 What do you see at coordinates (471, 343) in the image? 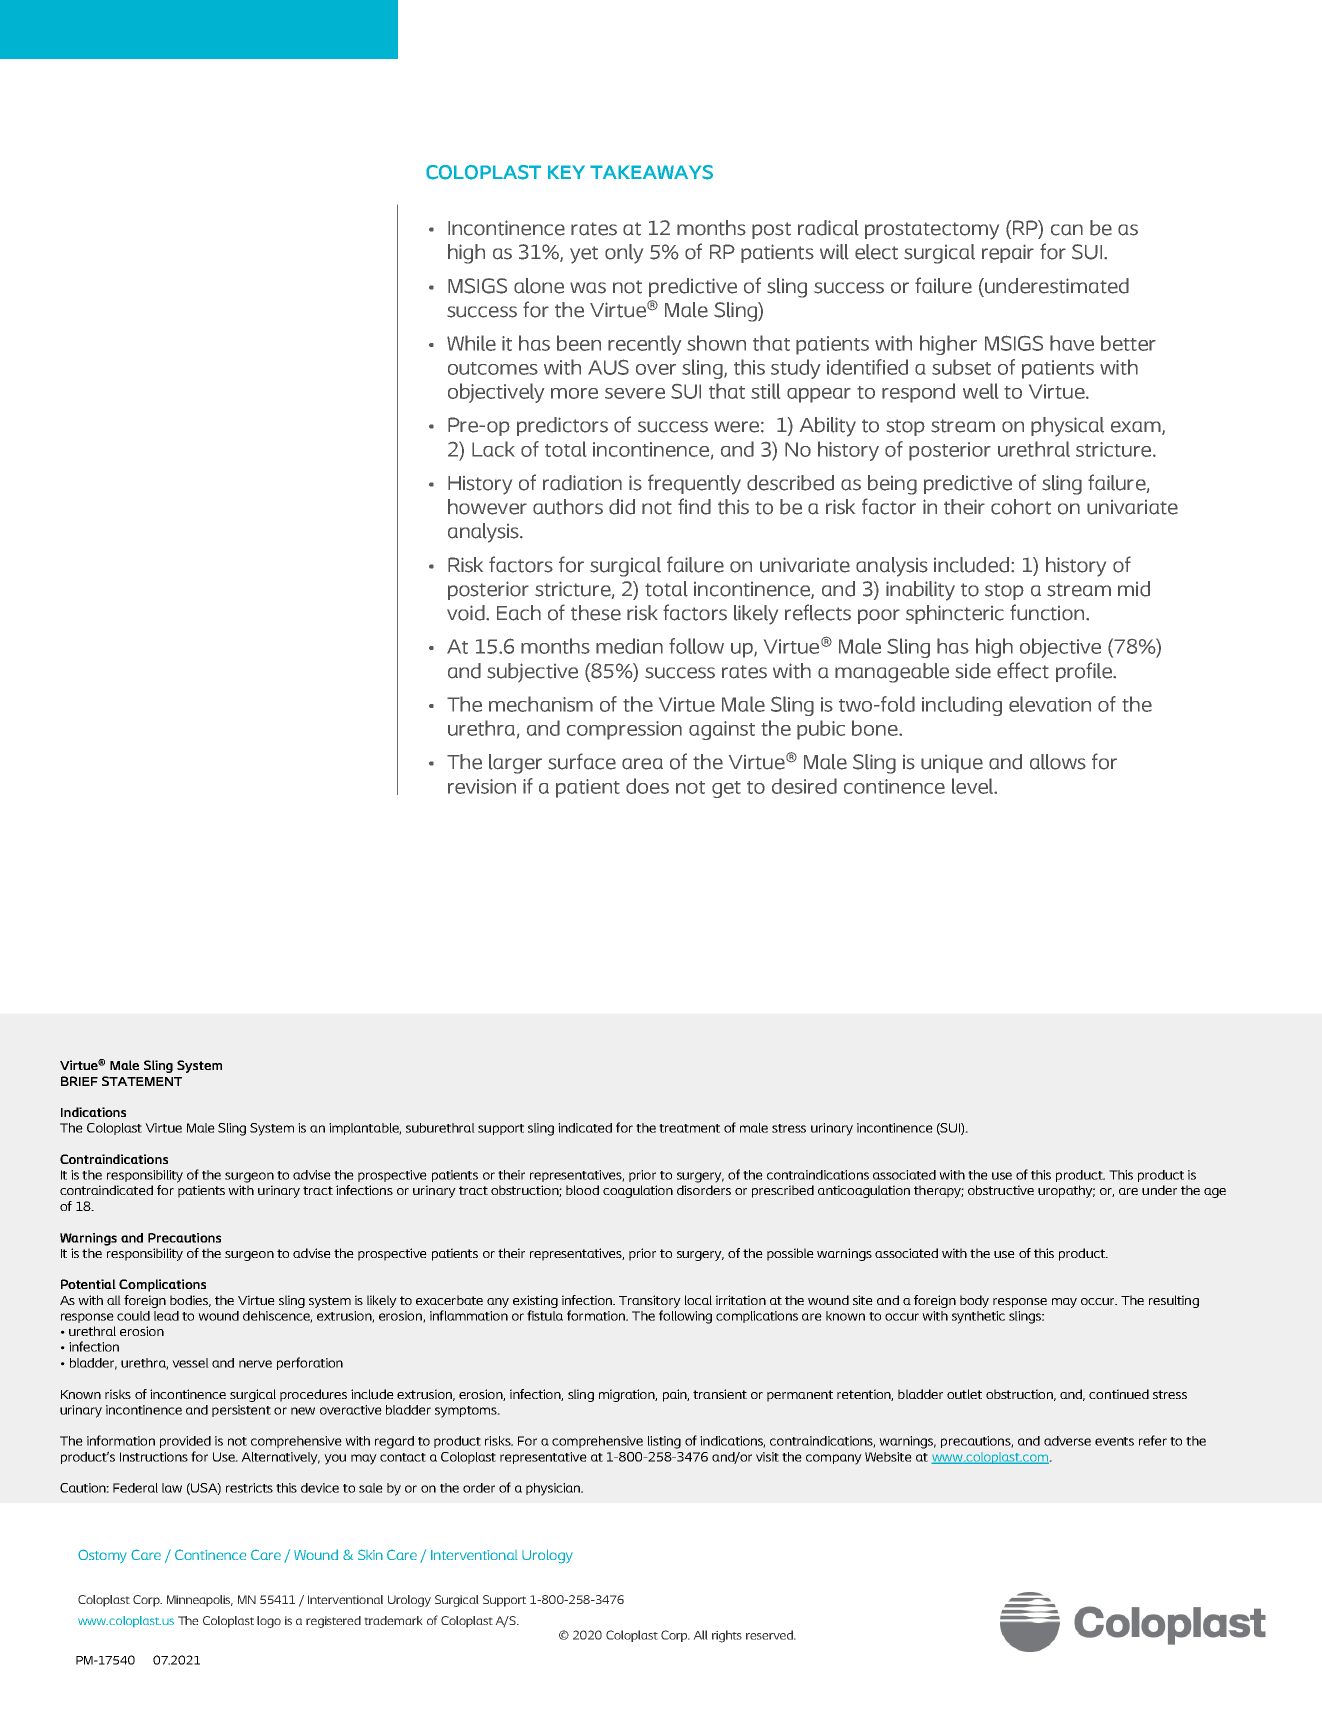
I see `While` at bounding box center [471, 343].
